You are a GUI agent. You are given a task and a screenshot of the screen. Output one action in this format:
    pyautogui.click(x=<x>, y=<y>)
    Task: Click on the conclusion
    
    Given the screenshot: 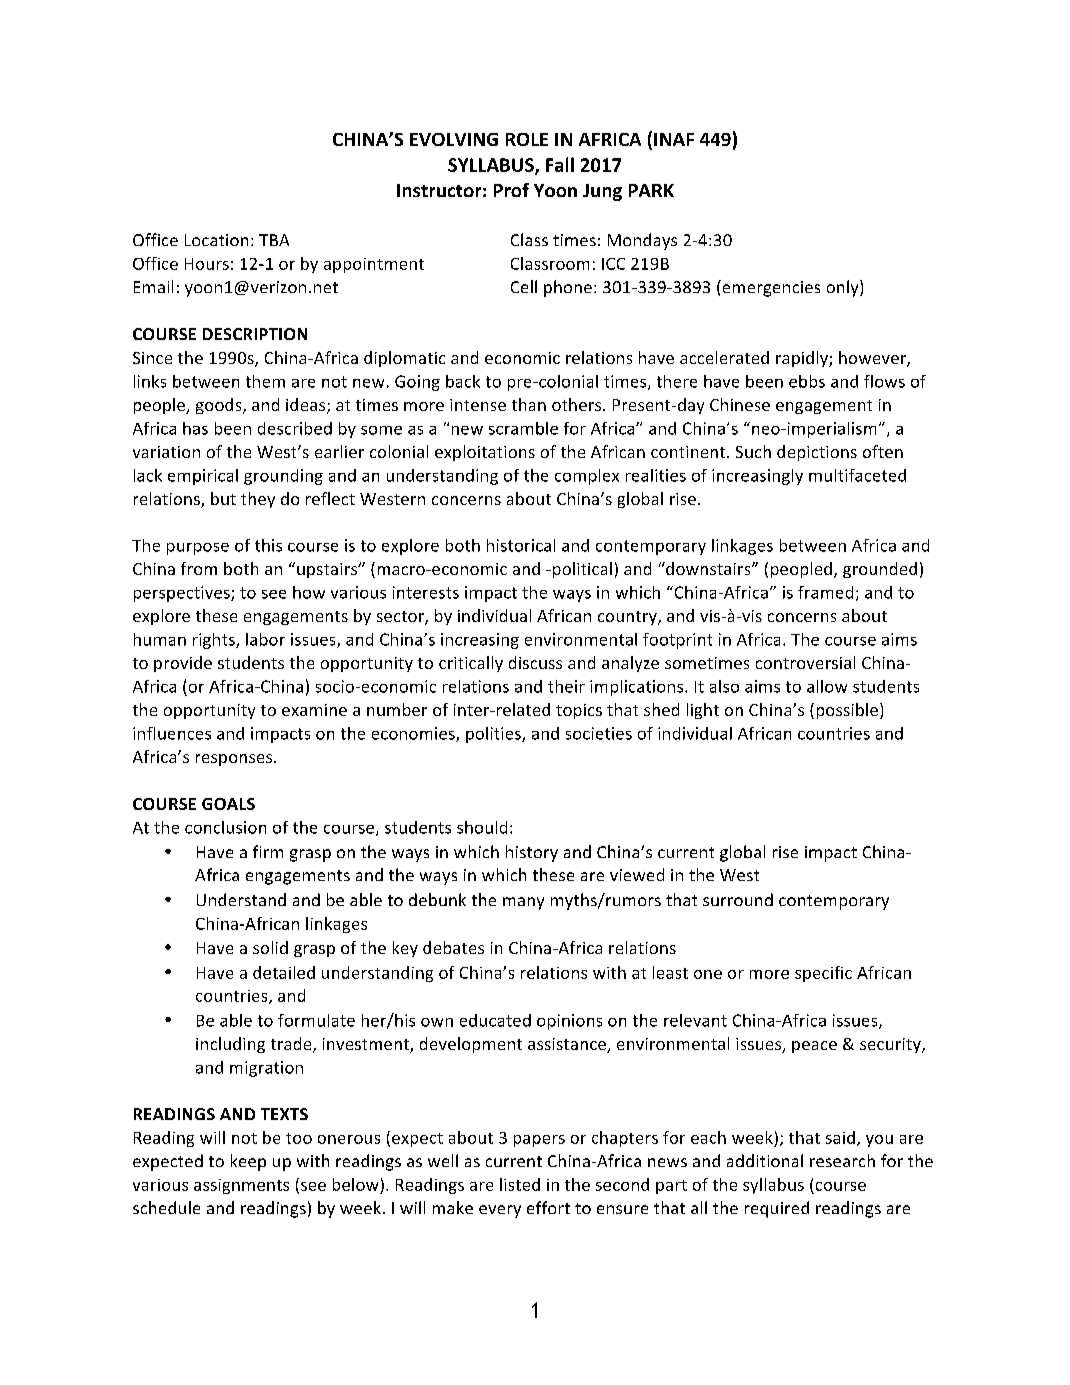 What is the action you would take?
    pyautogui.click(x=225, y=827)
